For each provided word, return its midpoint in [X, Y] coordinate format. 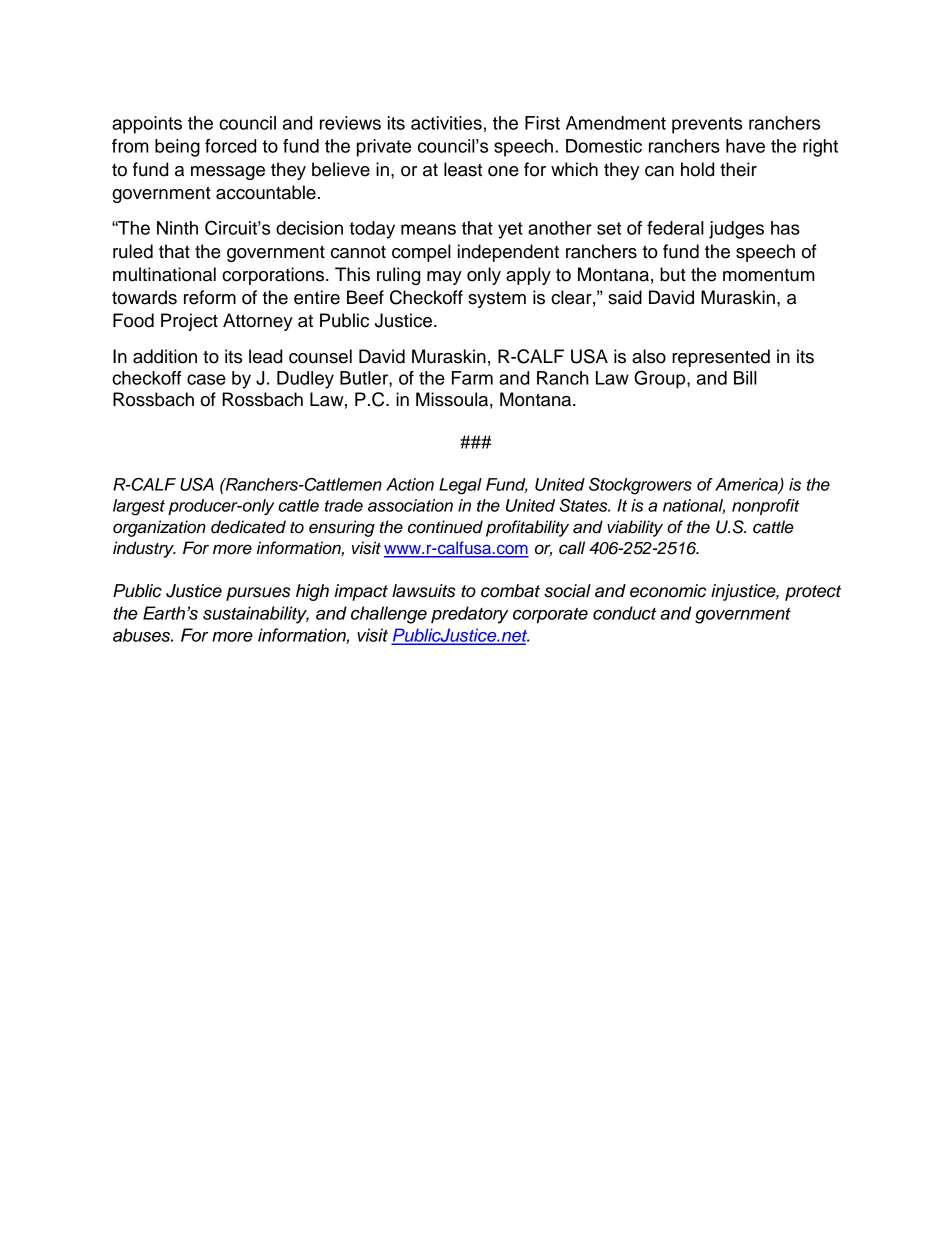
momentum [769, 275]
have [745, 146]
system [497, 299]
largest [139, 507]
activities [446, 123]
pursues [258, 594]
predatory [469, 615]
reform [210, 297]
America [747, 485]
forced [230, 146]
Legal [460, 486]
